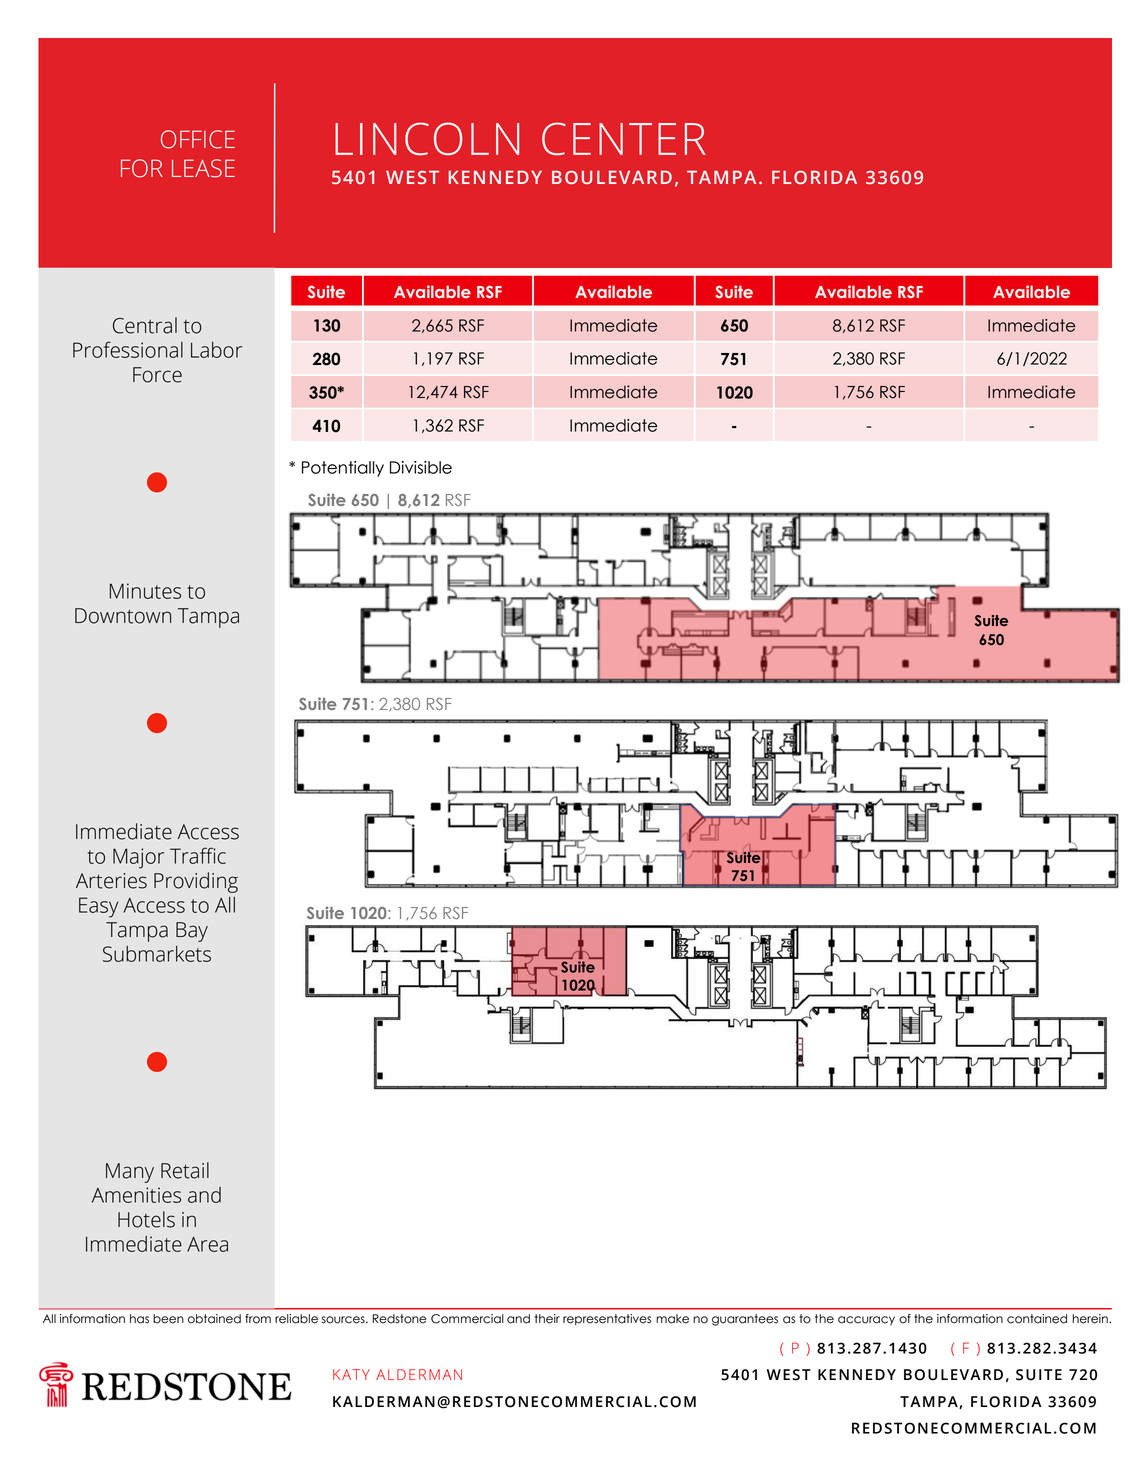 Image resolution: width=1137 pixels, height=1471 pixels. What do you see at coordinates (427, 138) in the screenshot?
I see `LINCOLN` at bounding box center [427, 138].
